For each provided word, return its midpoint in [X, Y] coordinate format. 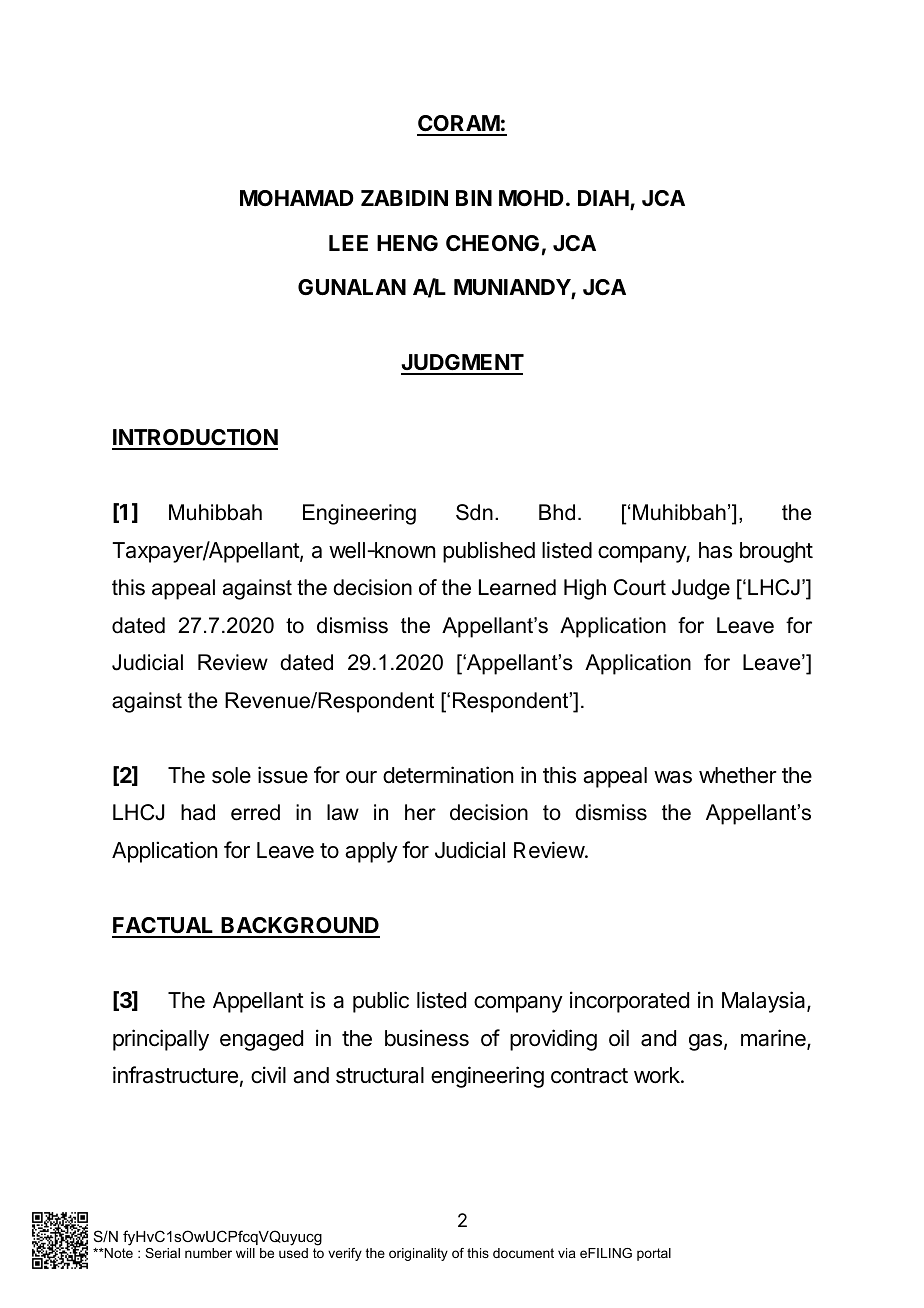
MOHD [531, 198]
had [198, 812]
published [489, 552]
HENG [407, 243]
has [715, 550]
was [673, 777]
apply [371, 852]
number [208, 1253]
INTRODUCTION [195, 439]
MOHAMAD [297, 198]
